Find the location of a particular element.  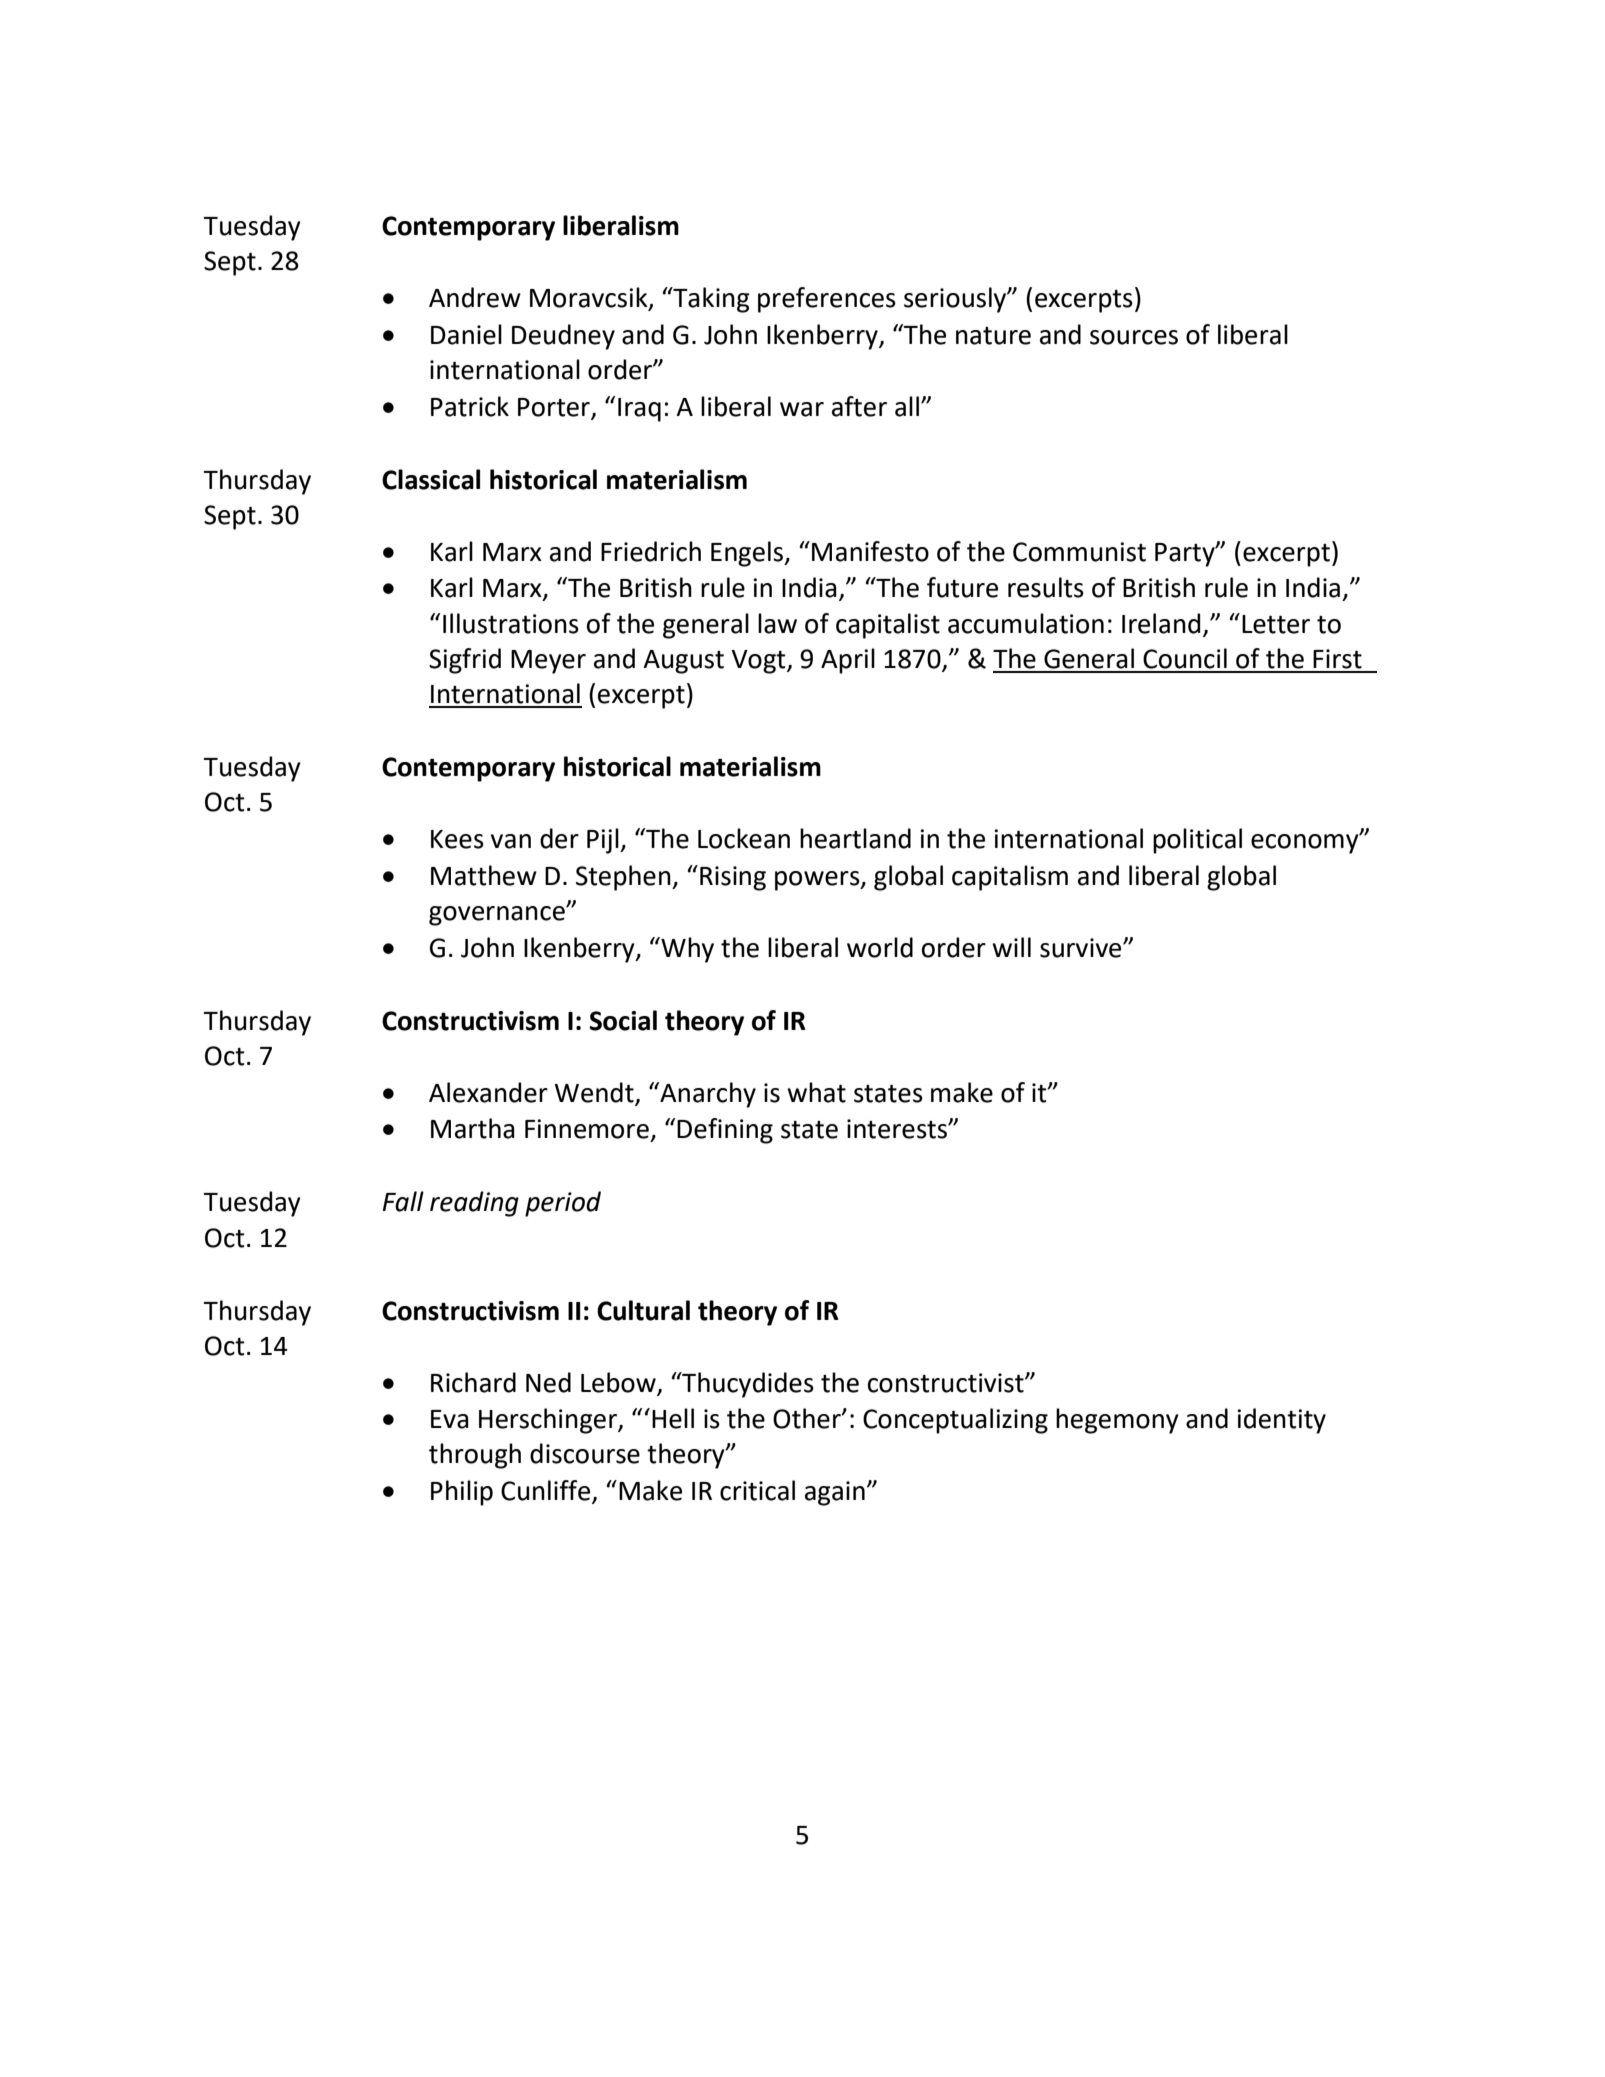

Daniel is located at coordinates (466, 334).
